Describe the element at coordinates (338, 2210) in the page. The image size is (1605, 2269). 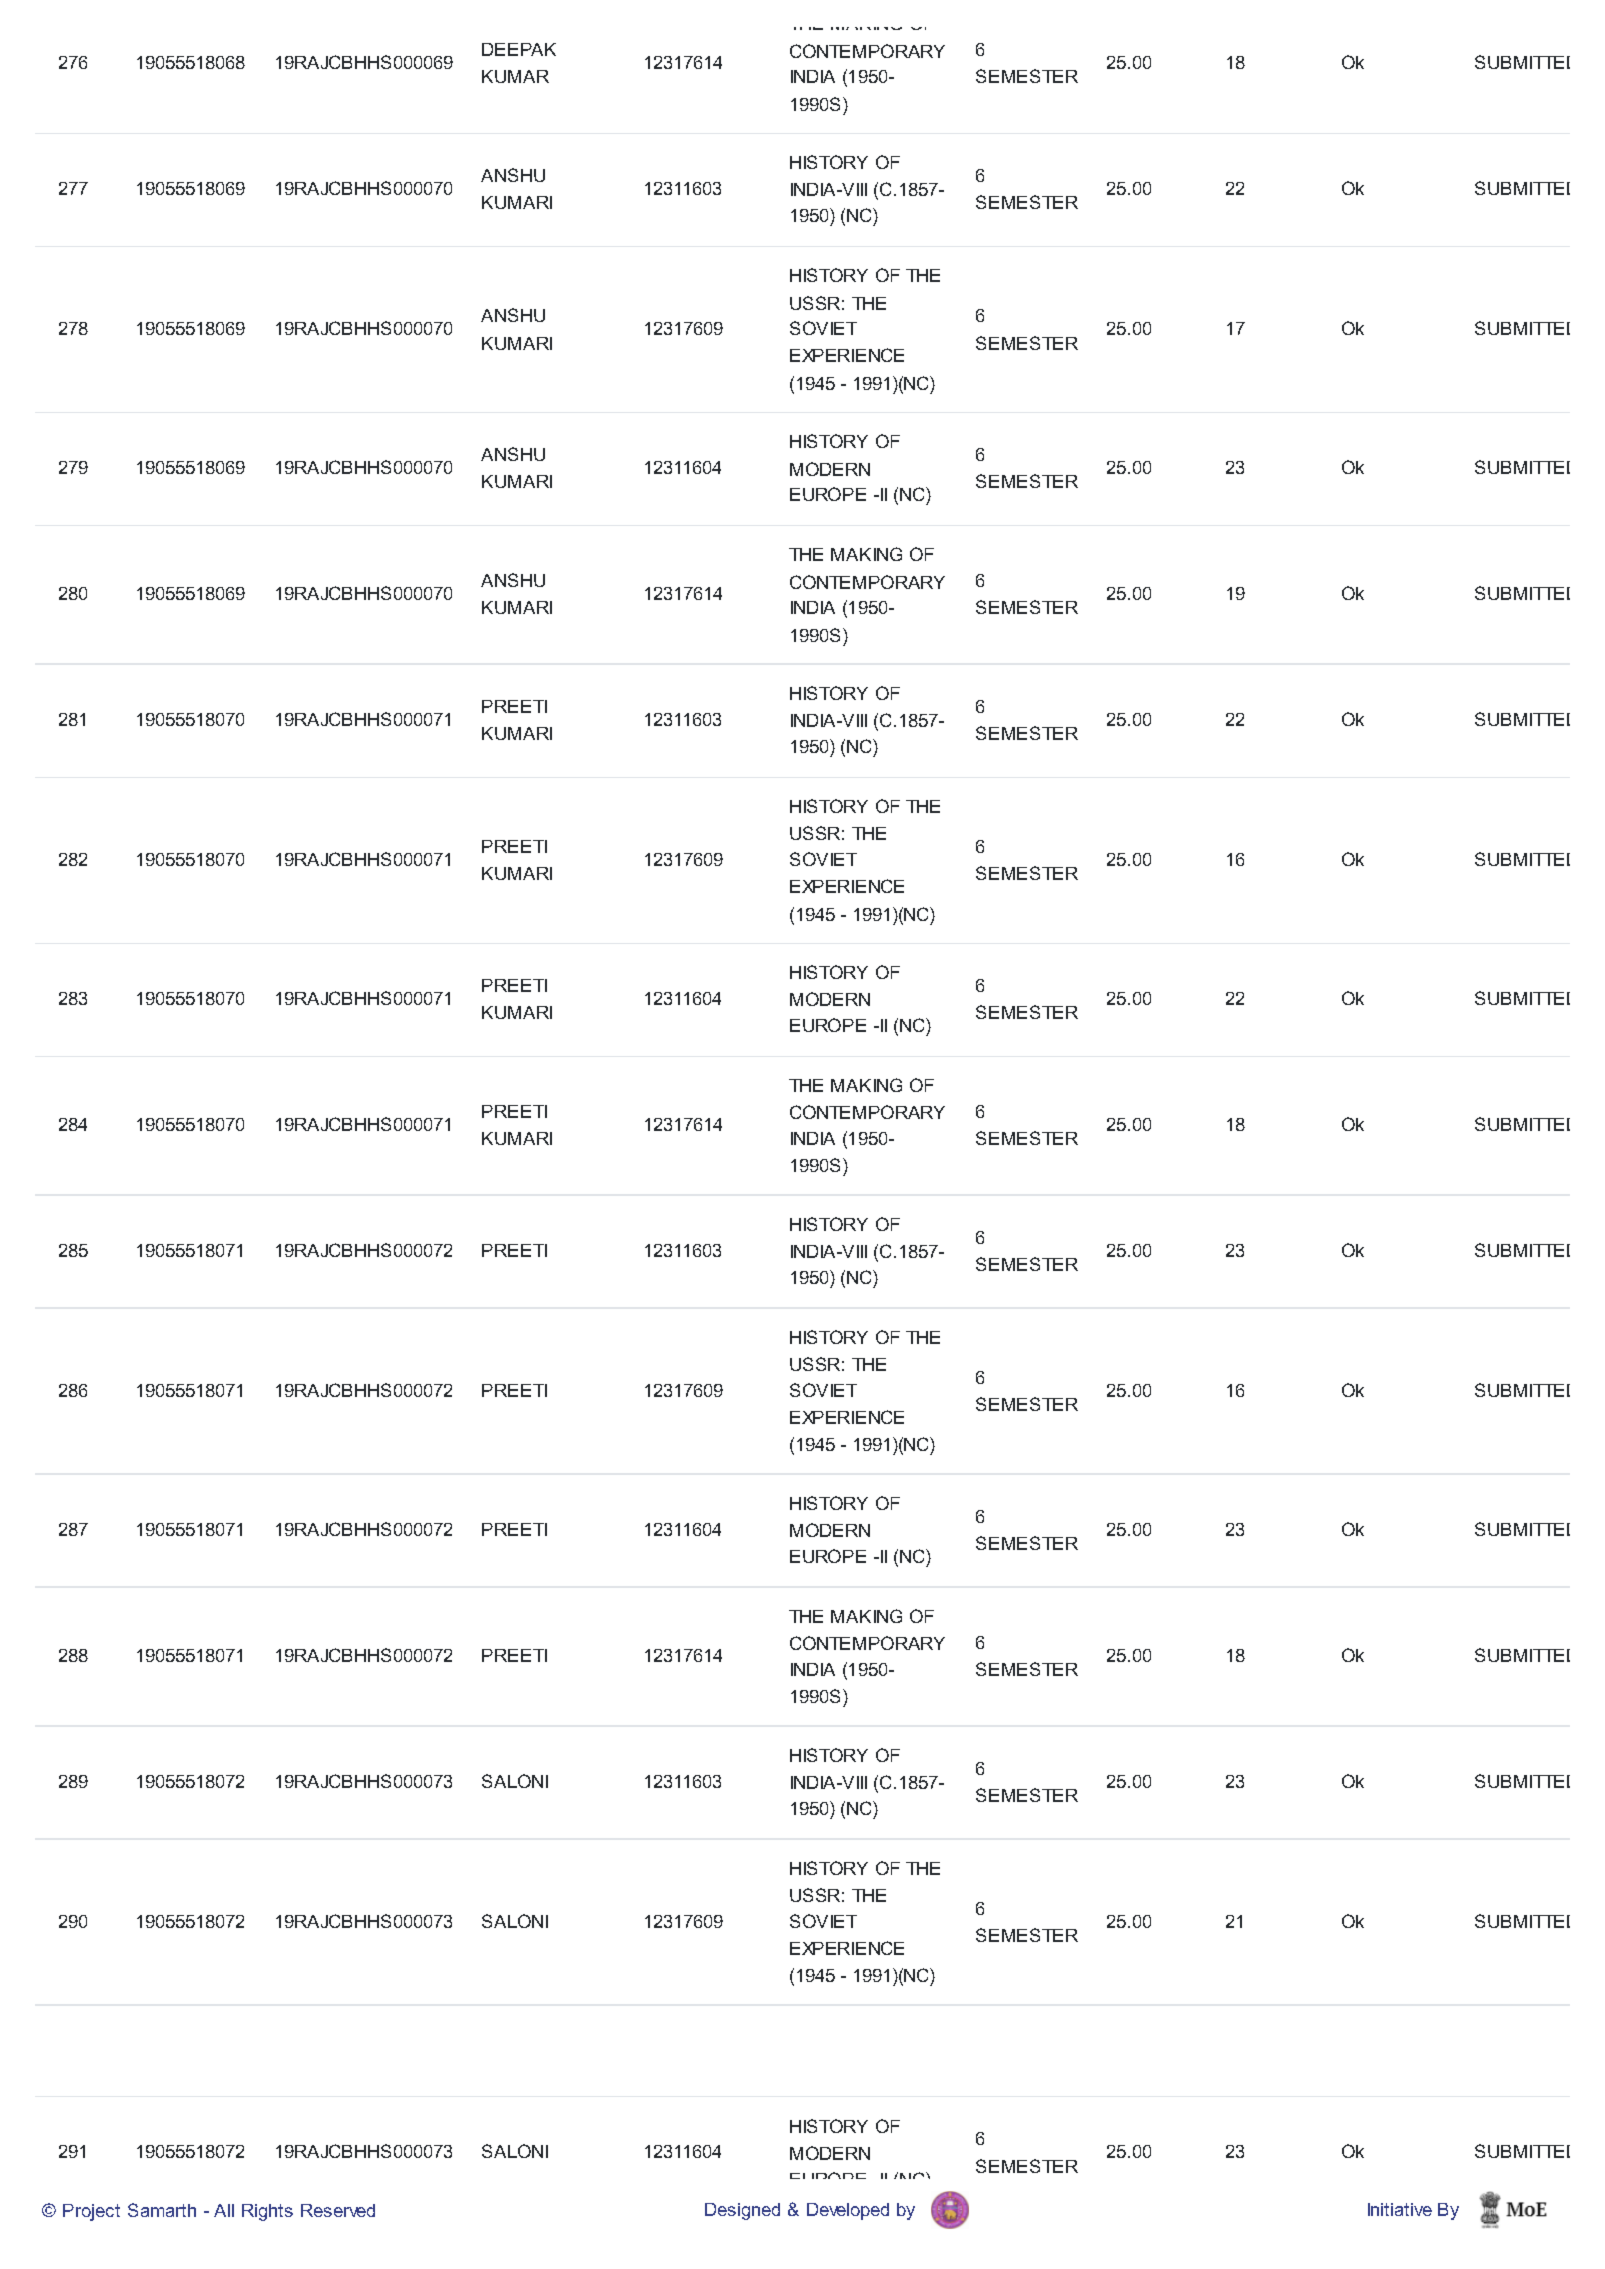
I see `Reserved` at that location.
